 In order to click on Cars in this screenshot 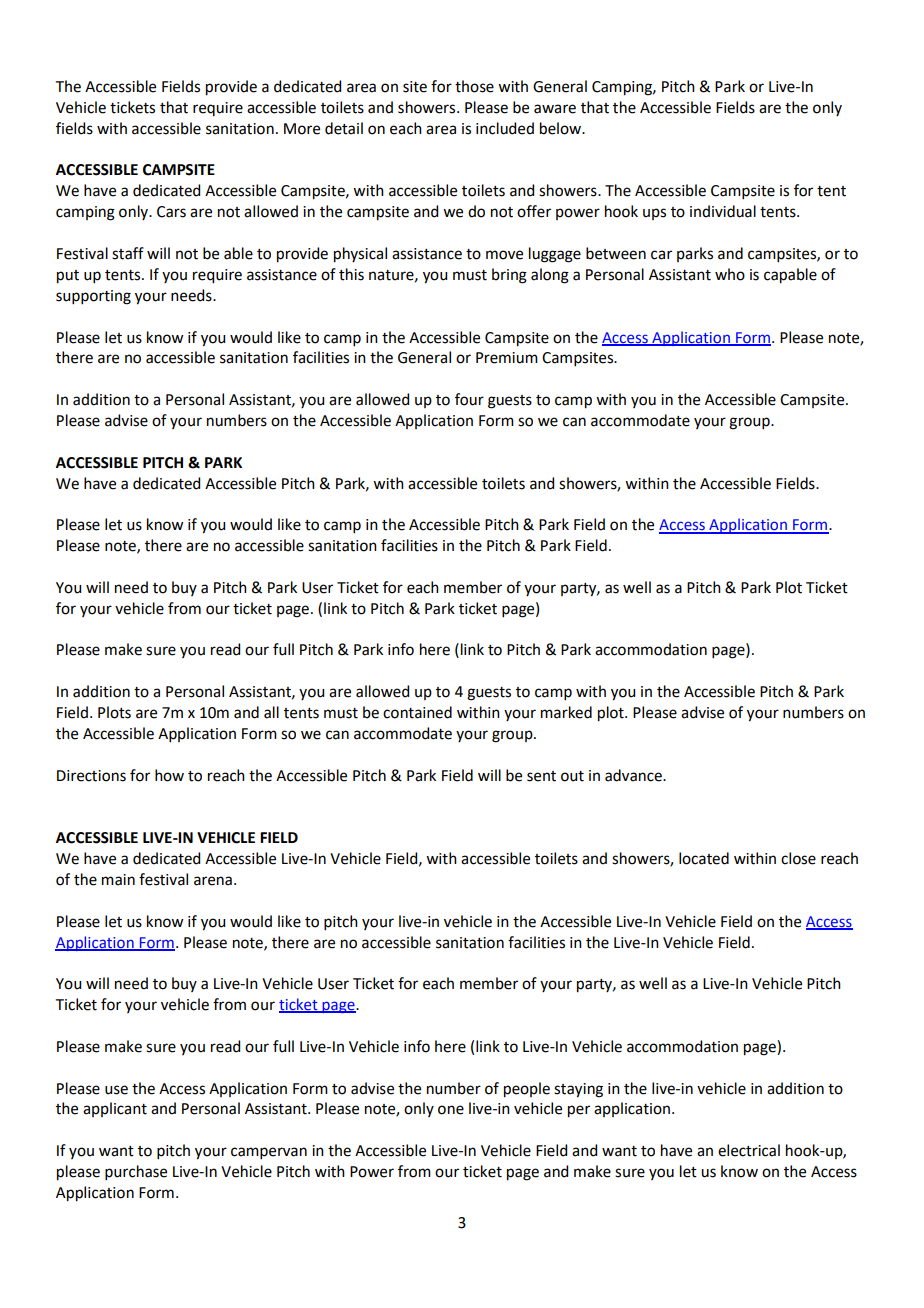, I will do `click(171, 212)`.
